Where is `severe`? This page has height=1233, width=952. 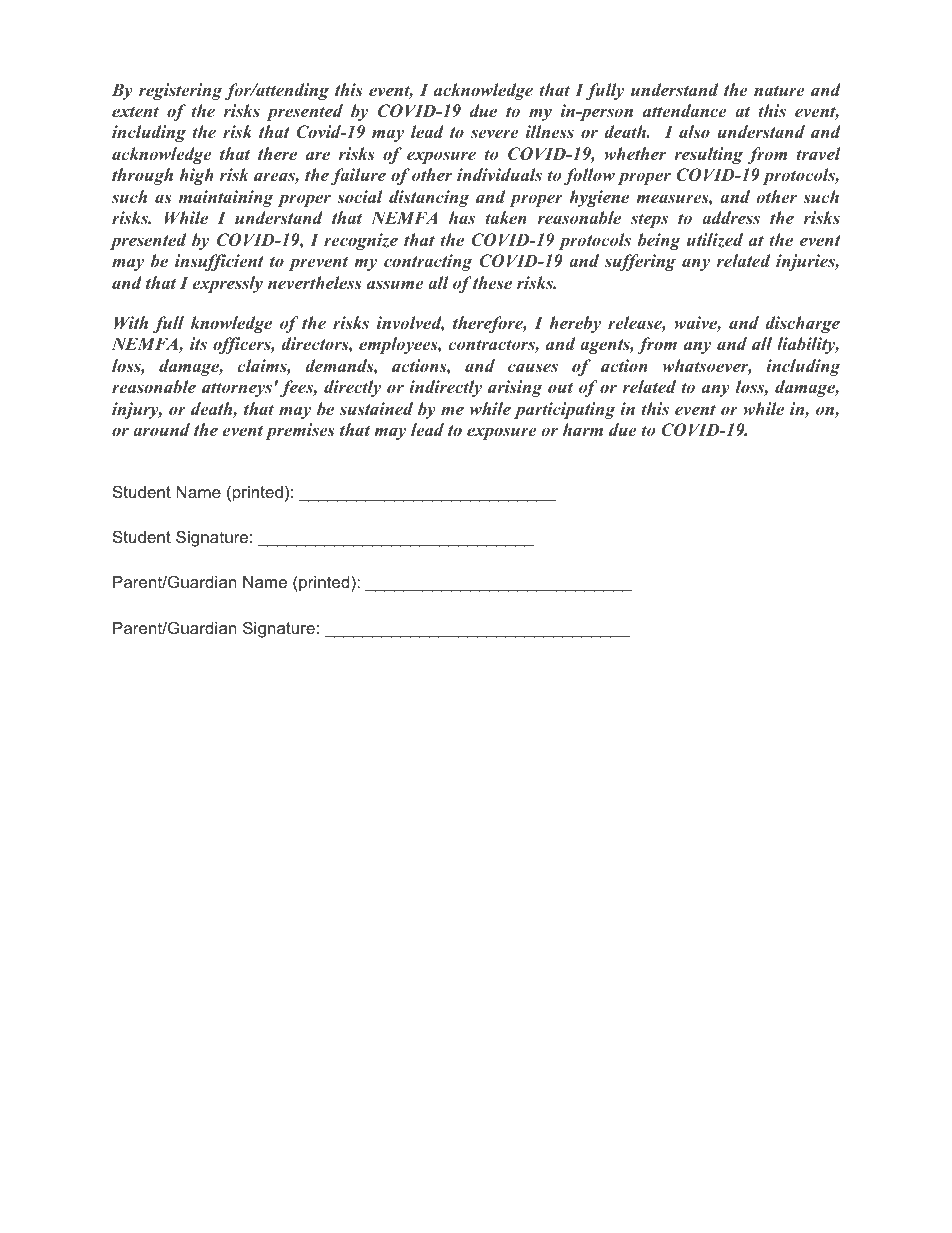
severe is located at coordinates (495, 133).
